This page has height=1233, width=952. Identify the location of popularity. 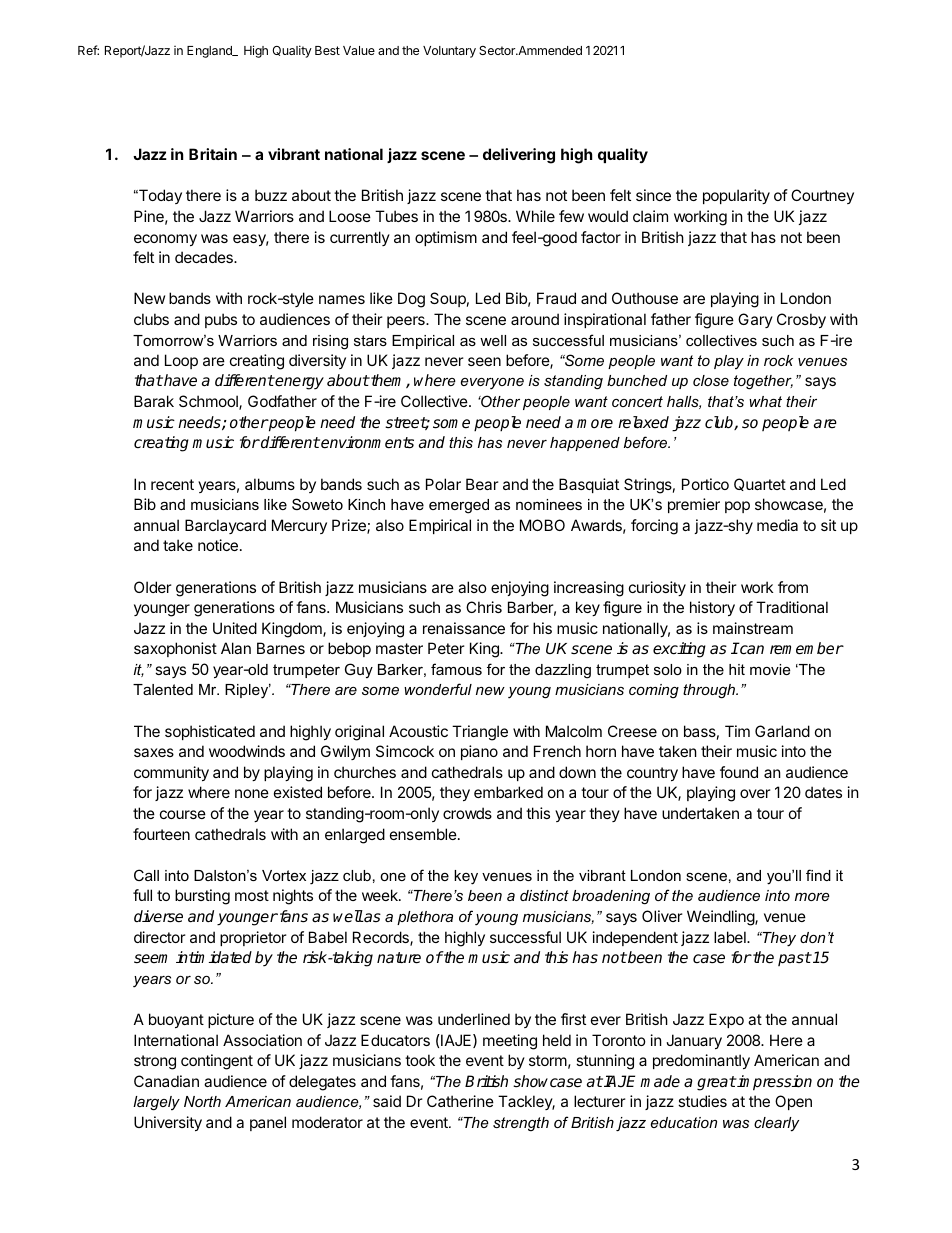
(736, 196).
